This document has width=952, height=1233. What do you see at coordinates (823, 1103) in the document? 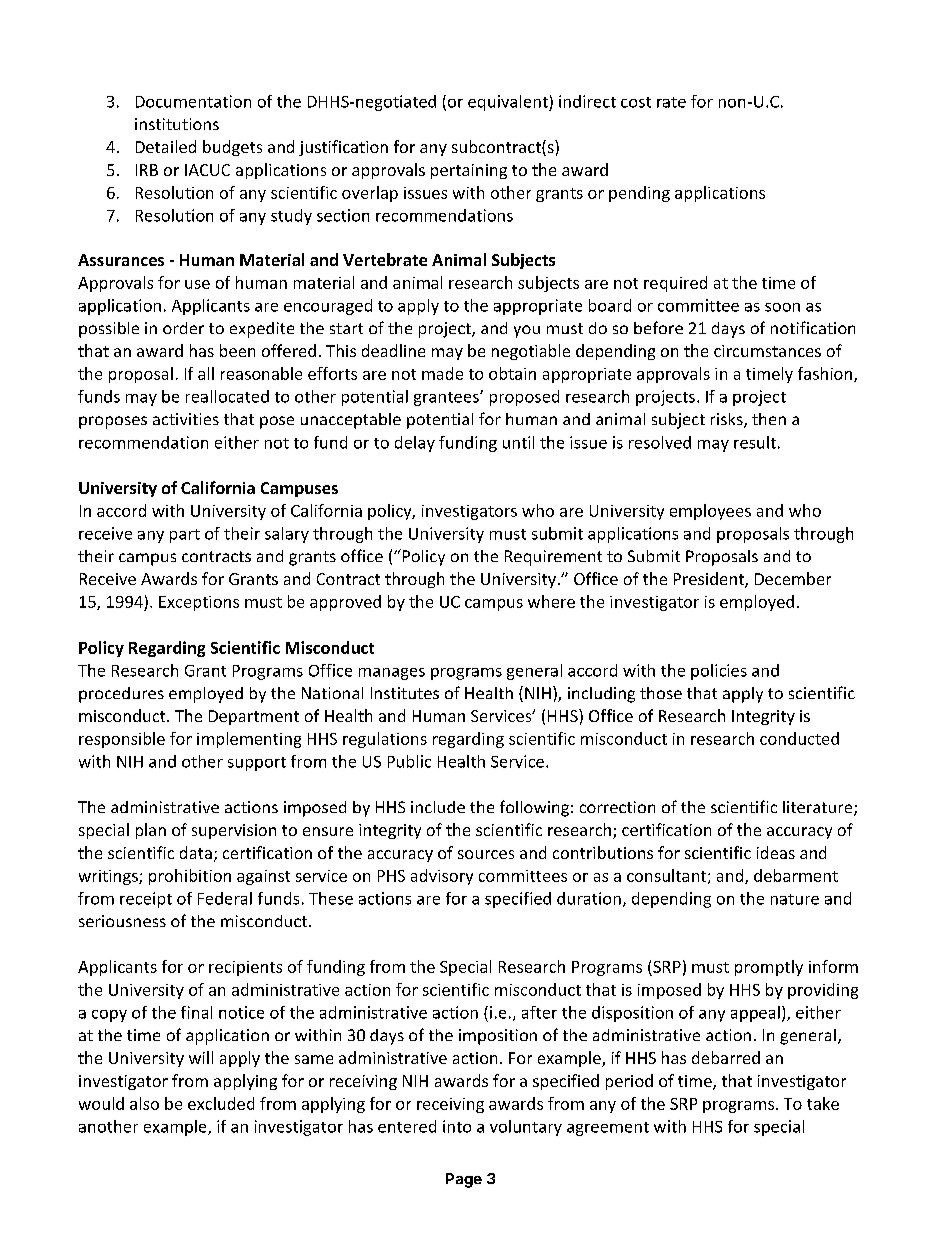
I see `take` at bounding box center [823, 1103].
